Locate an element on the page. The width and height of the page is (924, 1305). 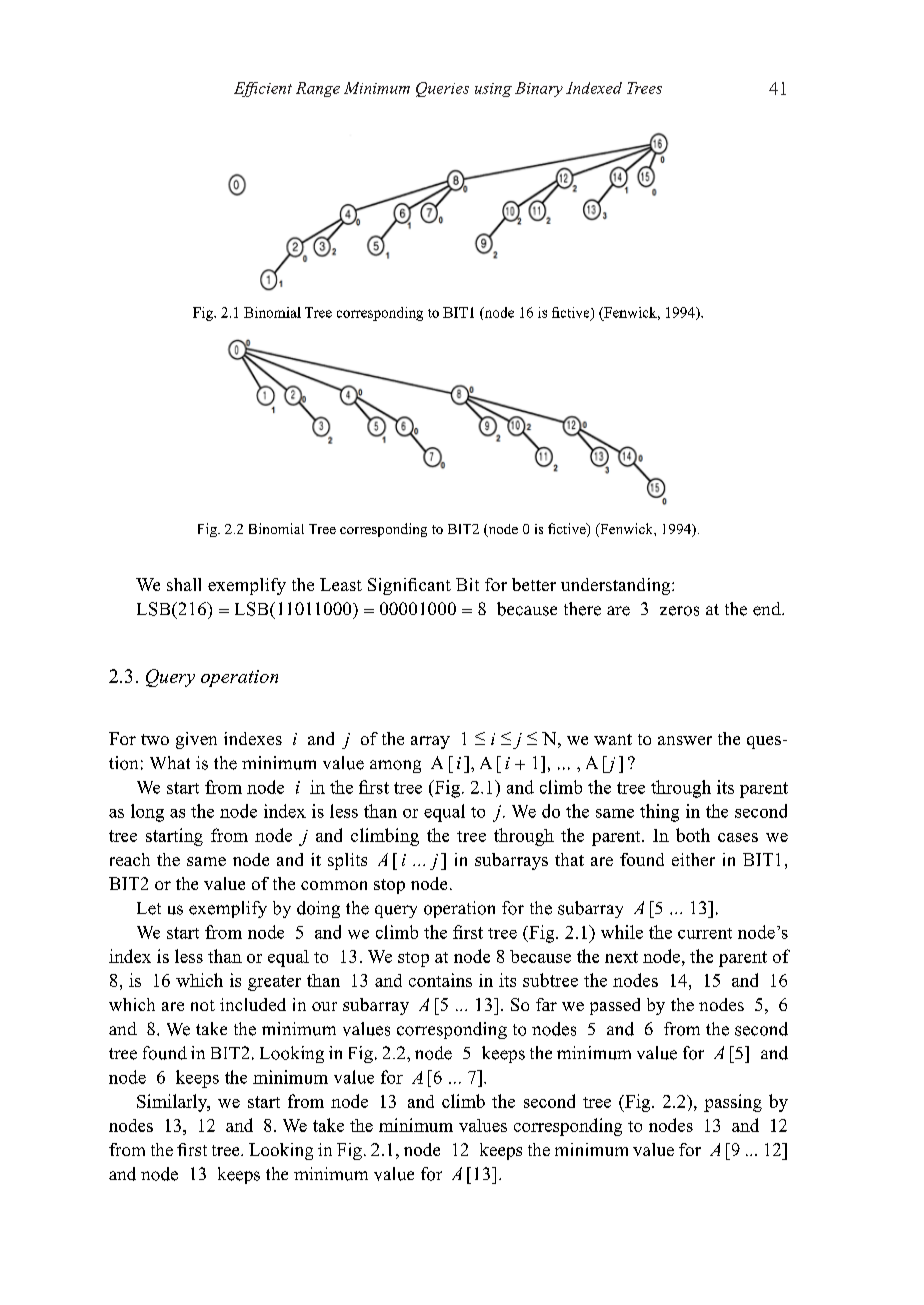
Significant is located at coordinates (409, 586).
